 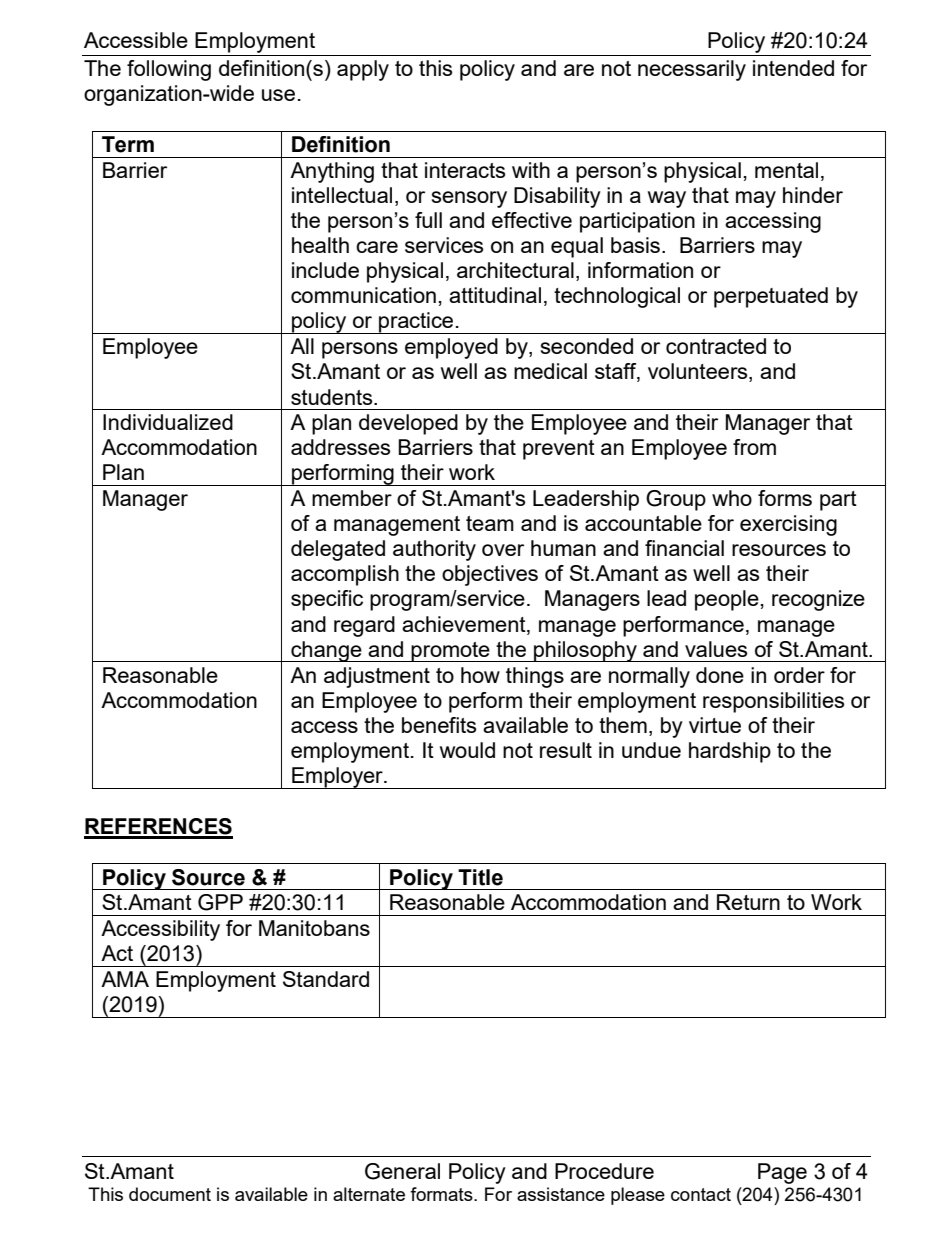 What do you see at coordinates (465, 170) in the page?
I see `interacts` at bounding box center [465, 170].
